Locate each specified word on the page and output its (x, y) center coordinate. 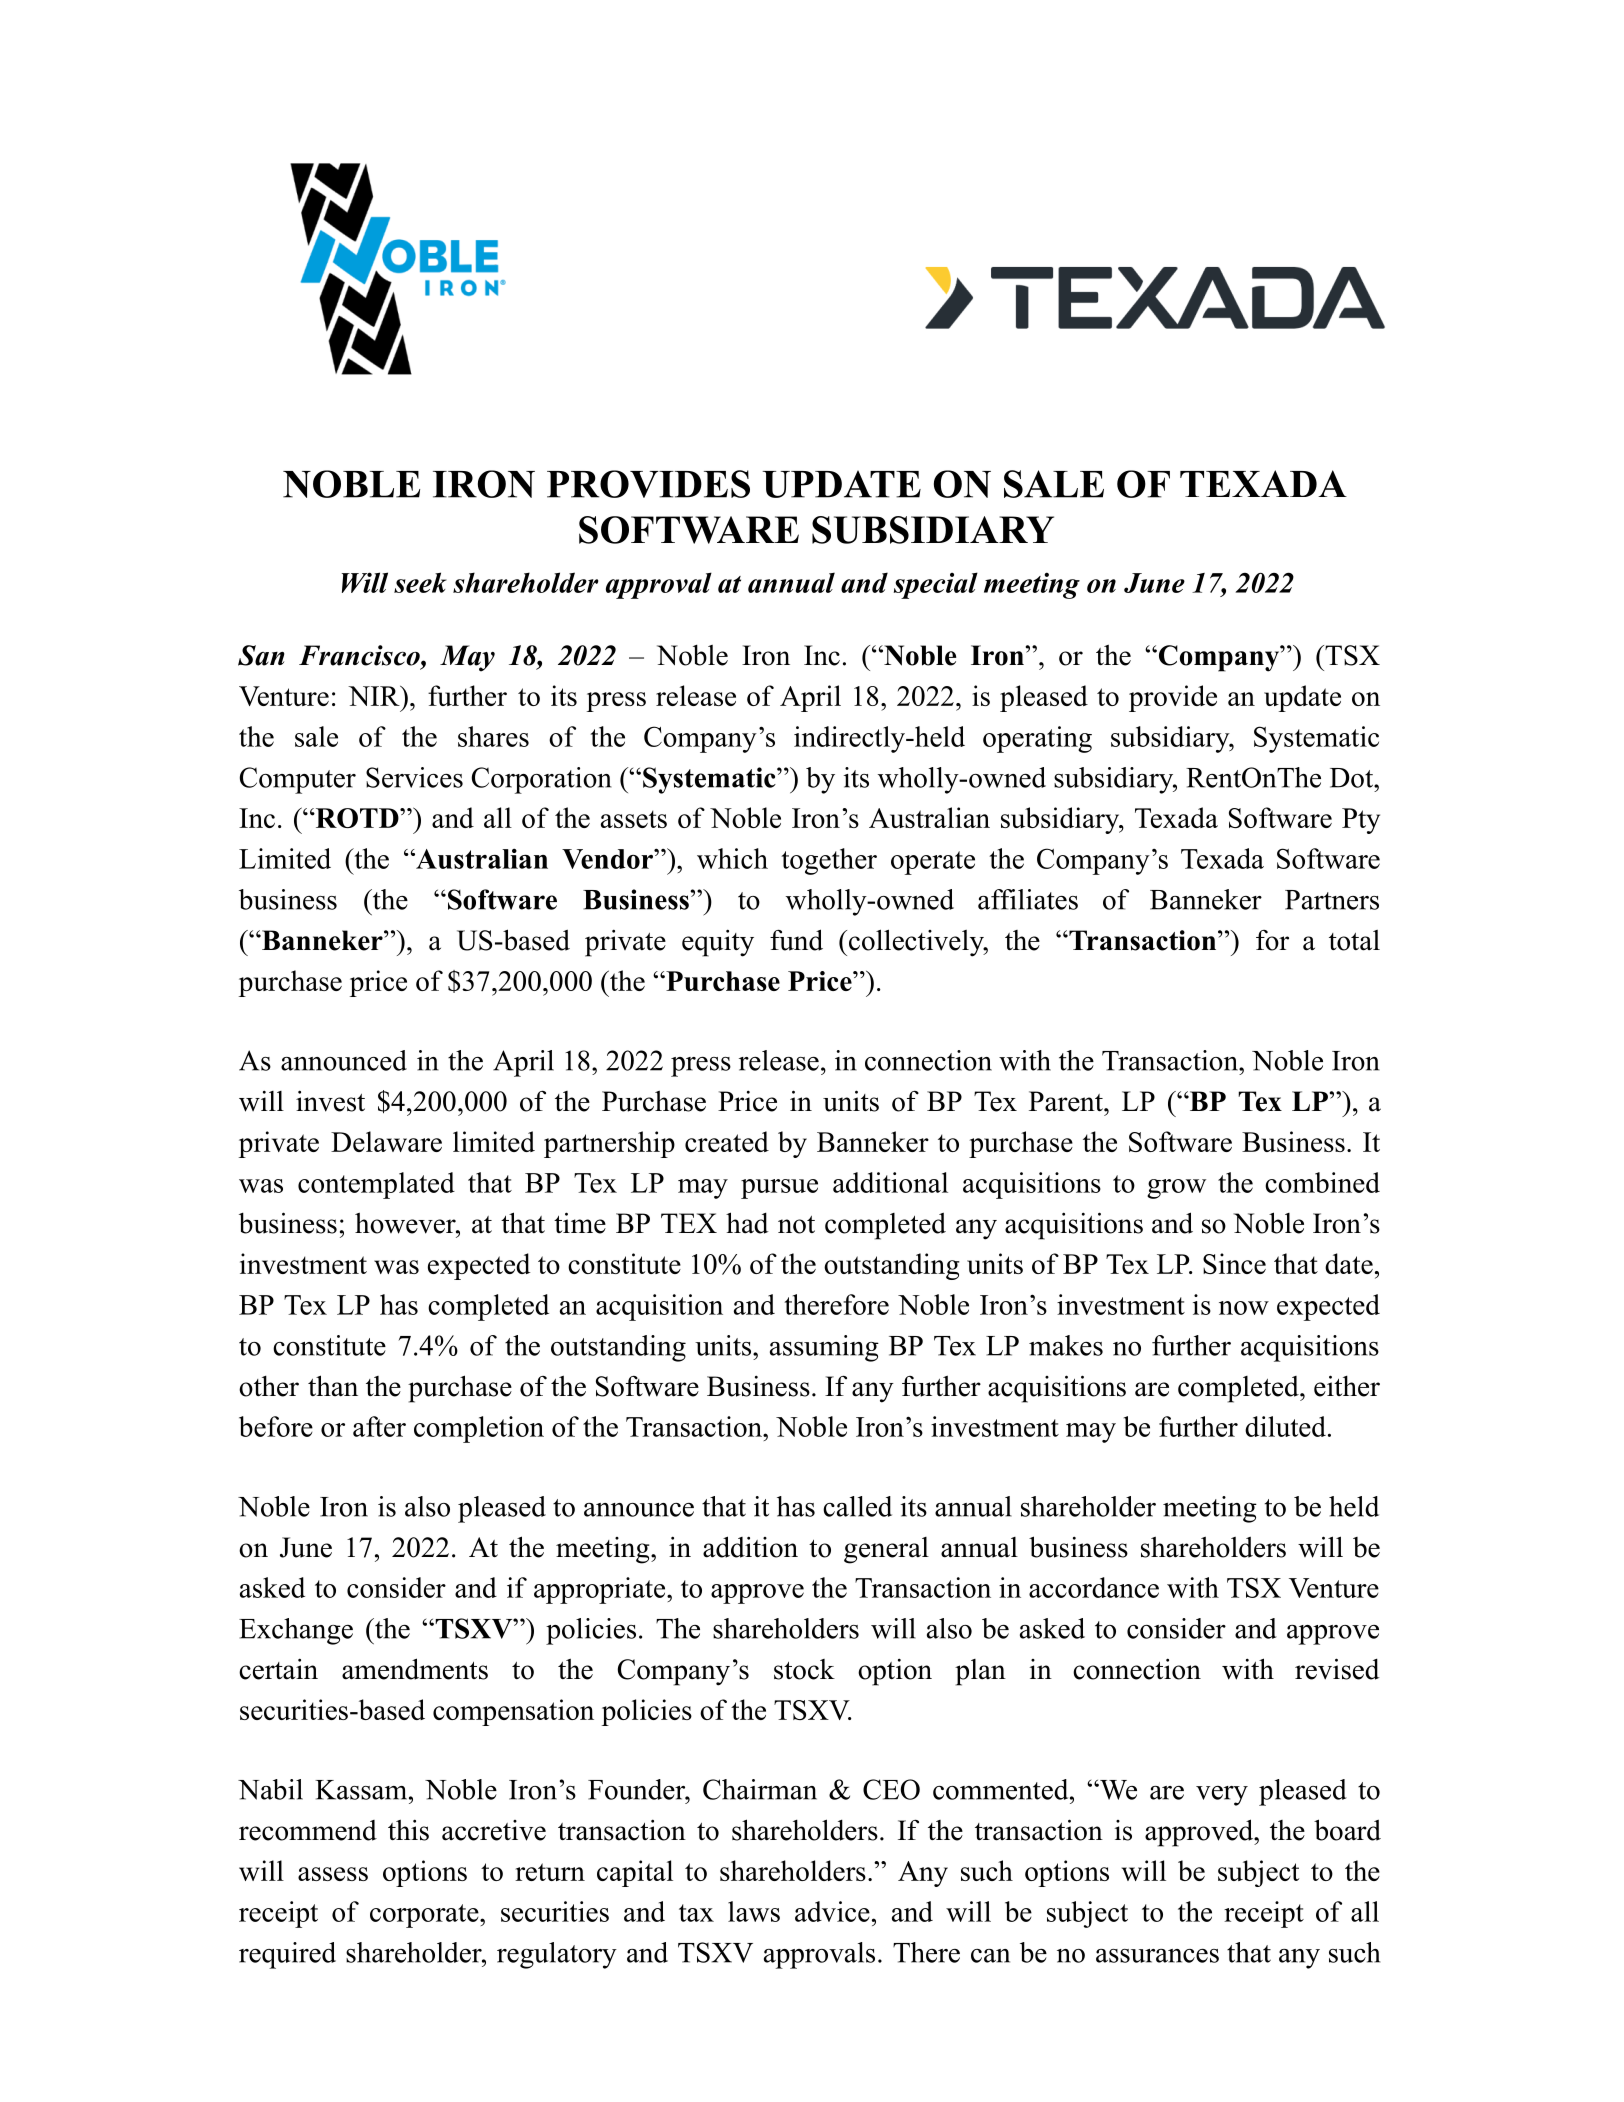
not (796, 1225)
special (936, 585)
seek (420, 582)
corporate (425, 1916)
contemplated (376, 1185)
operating (1037, 739)
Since (1234, 1263)
